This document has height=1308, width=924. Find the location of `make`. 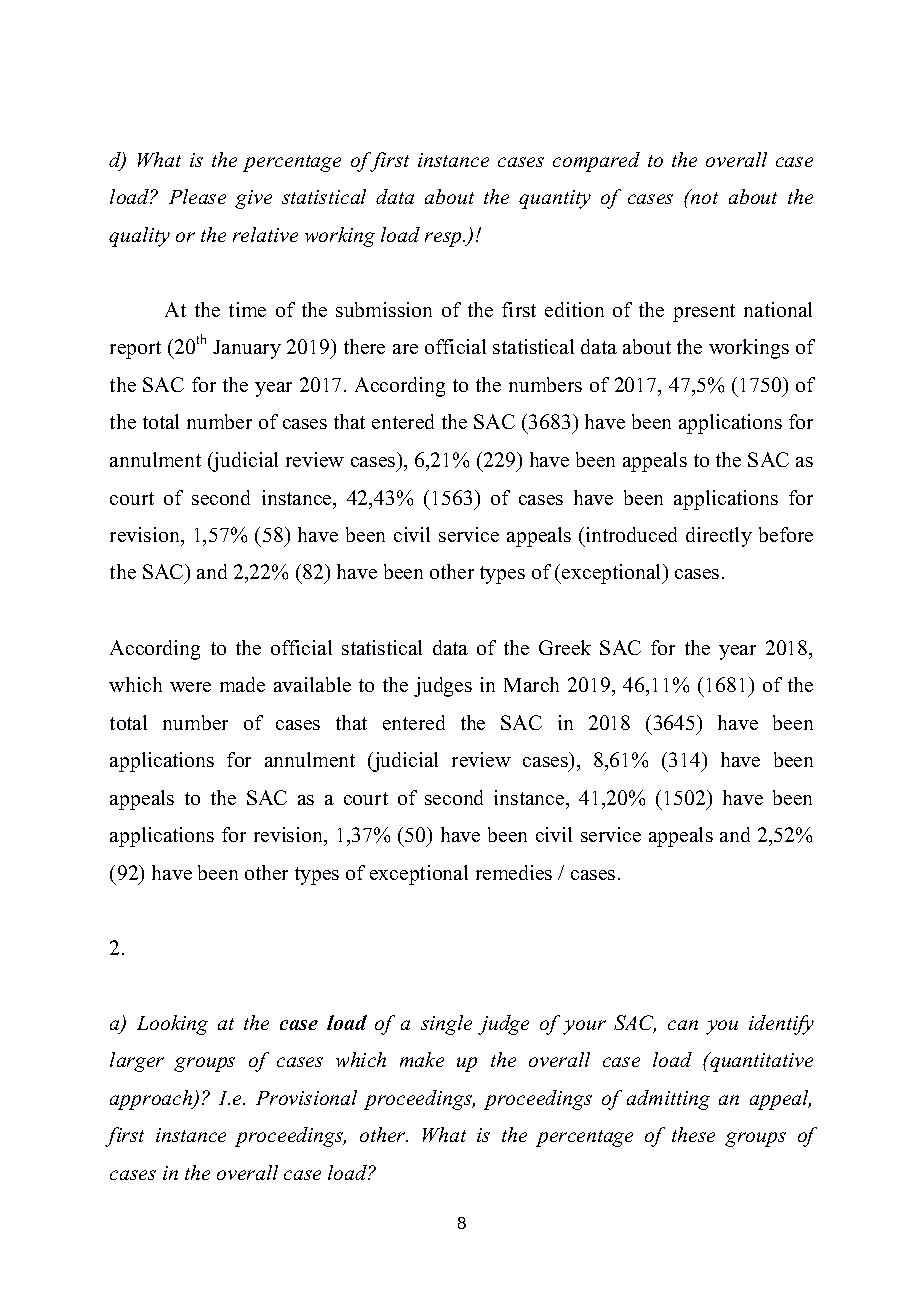

make is located at coordinates (422, 1059).
